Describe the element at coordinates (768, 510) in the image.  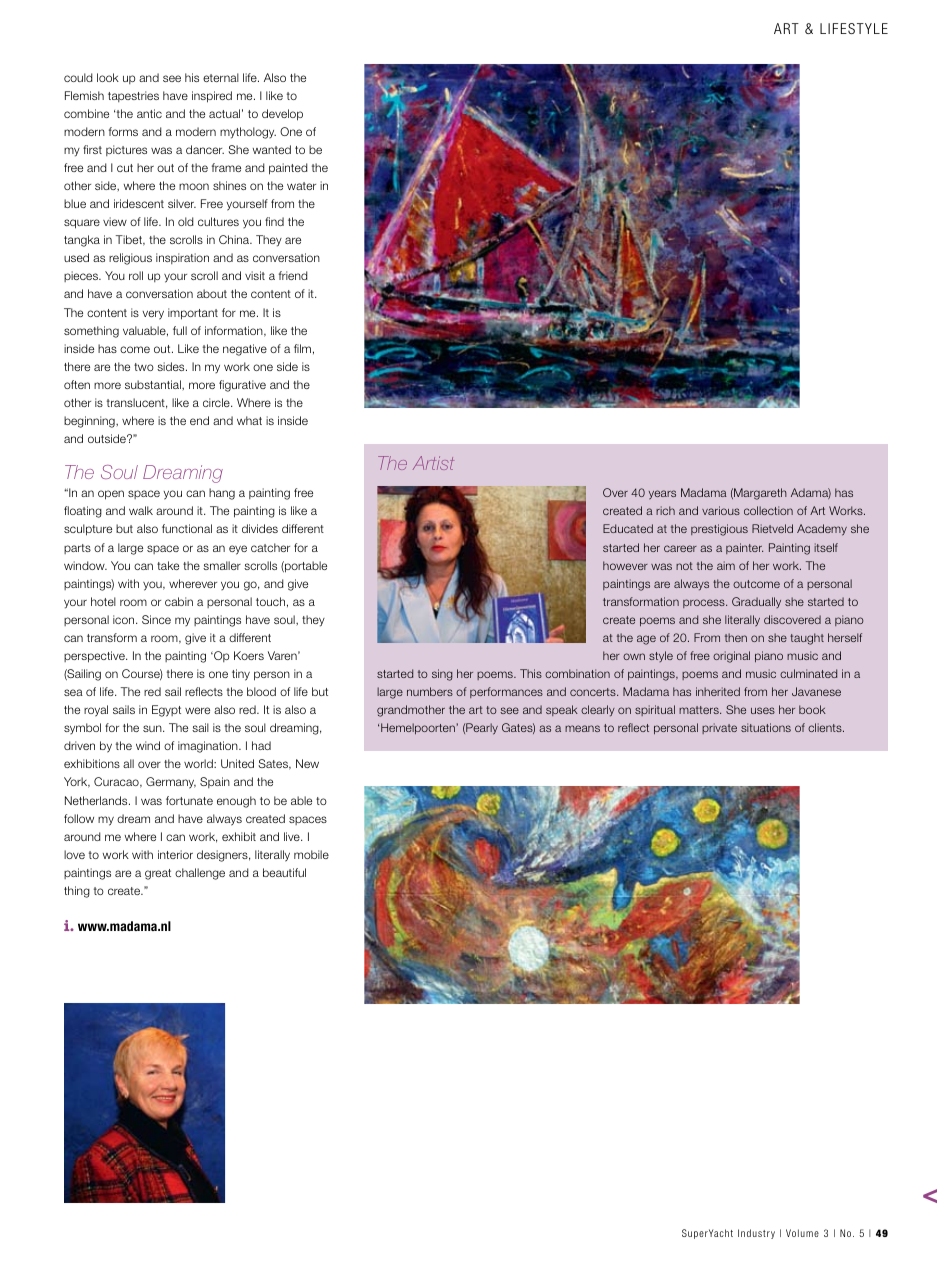
I see `collection` at that location.
